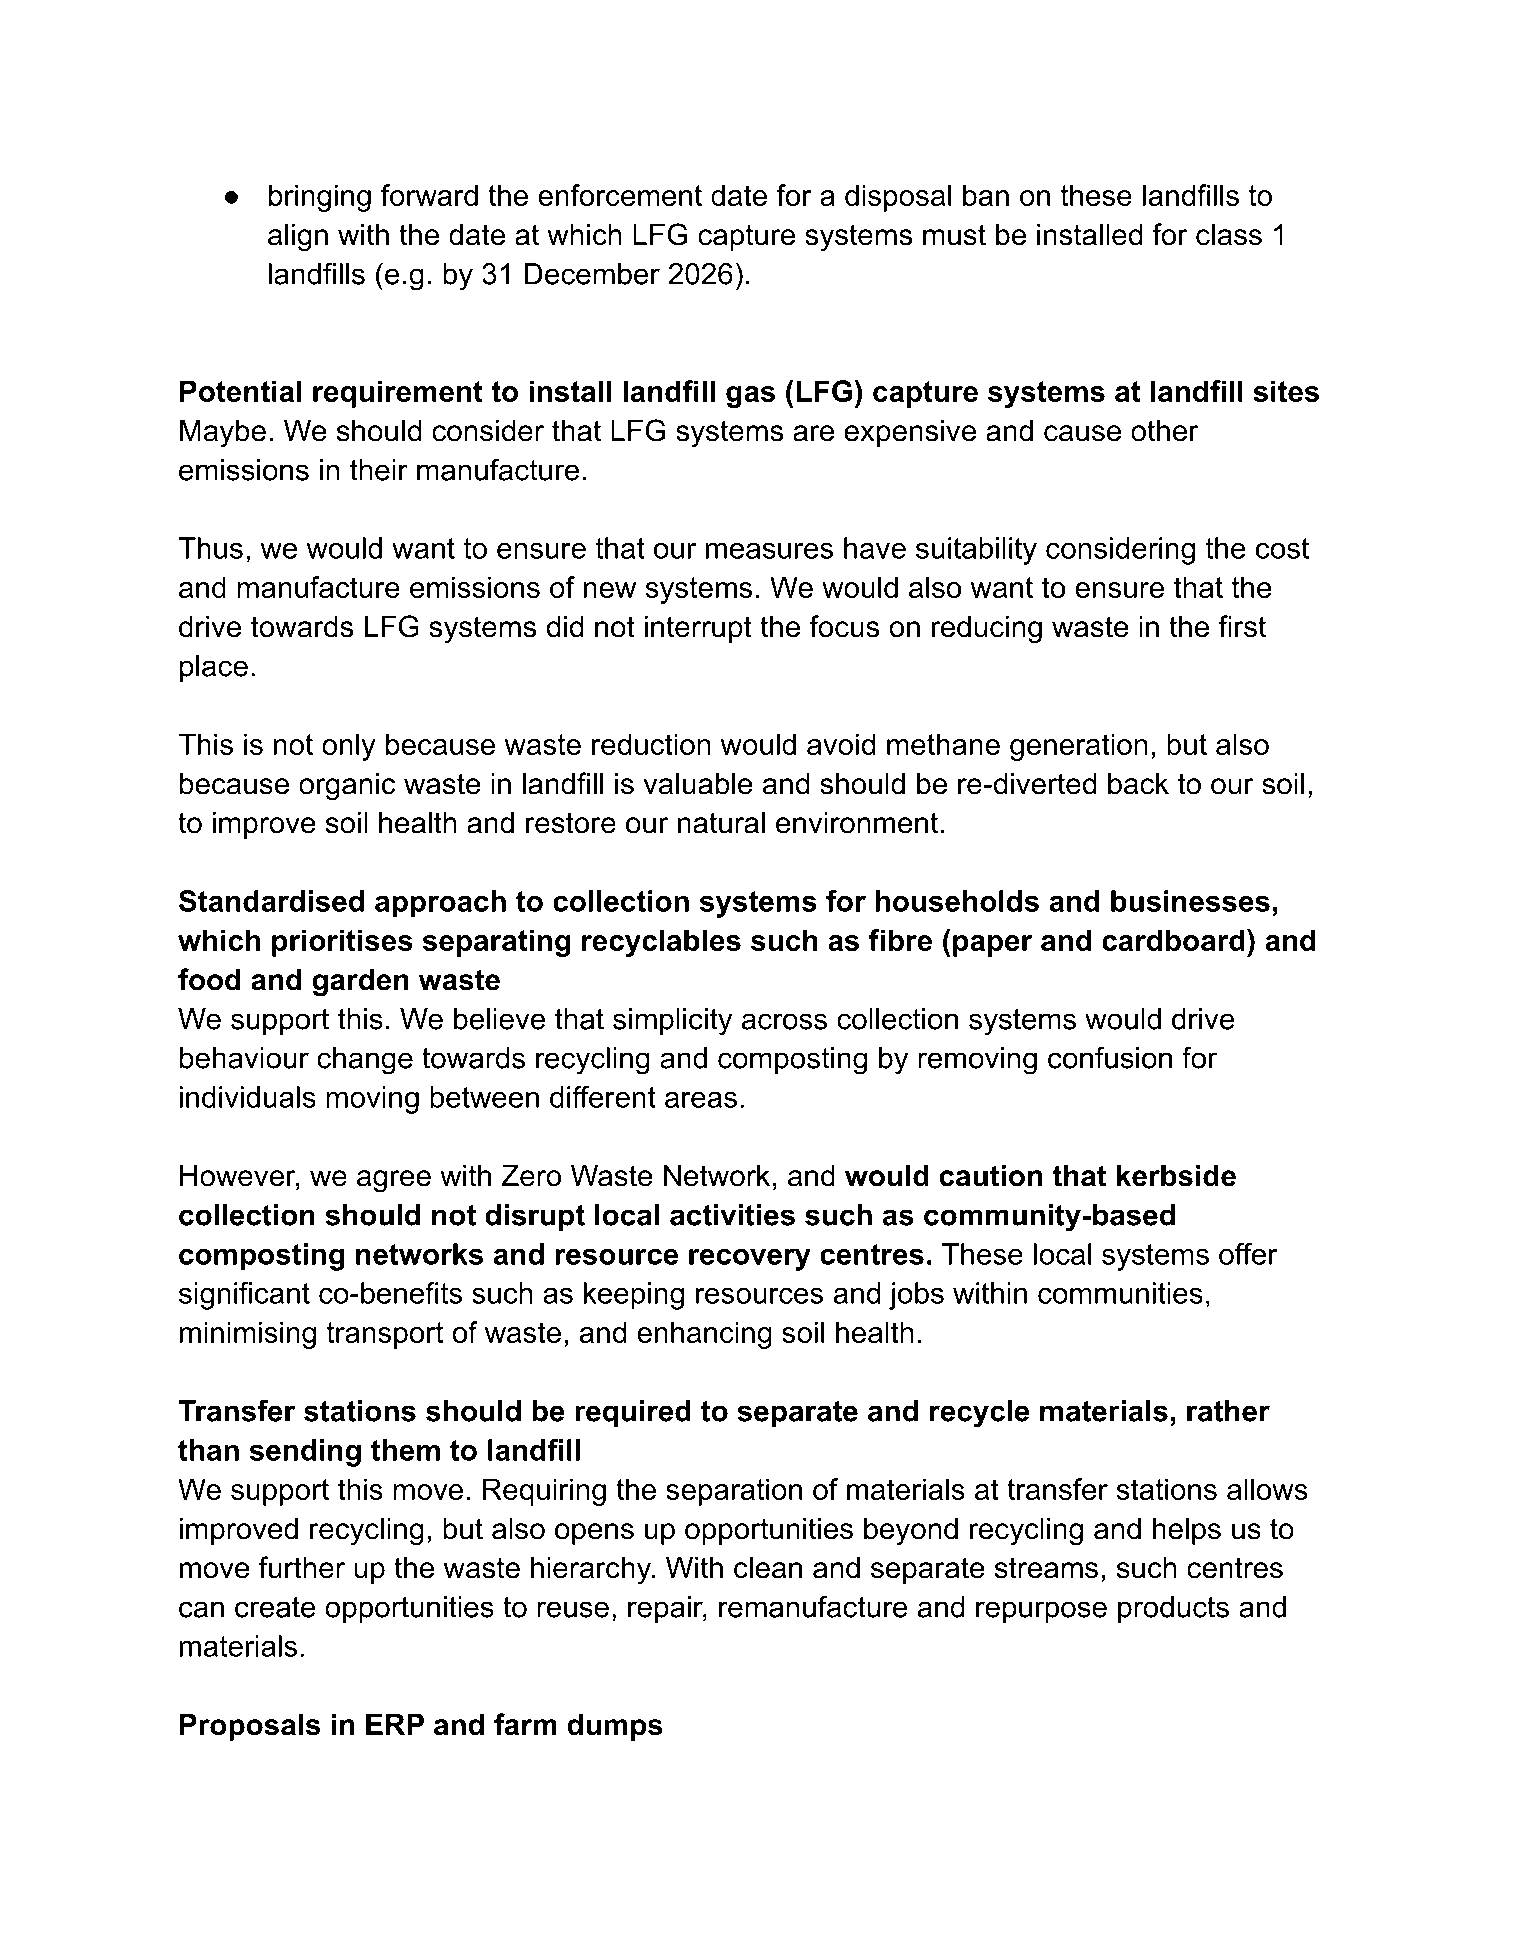  What do you see at coordinates (1229, 234) in the page?
I see `class` at bounding box center [1229, 234].
